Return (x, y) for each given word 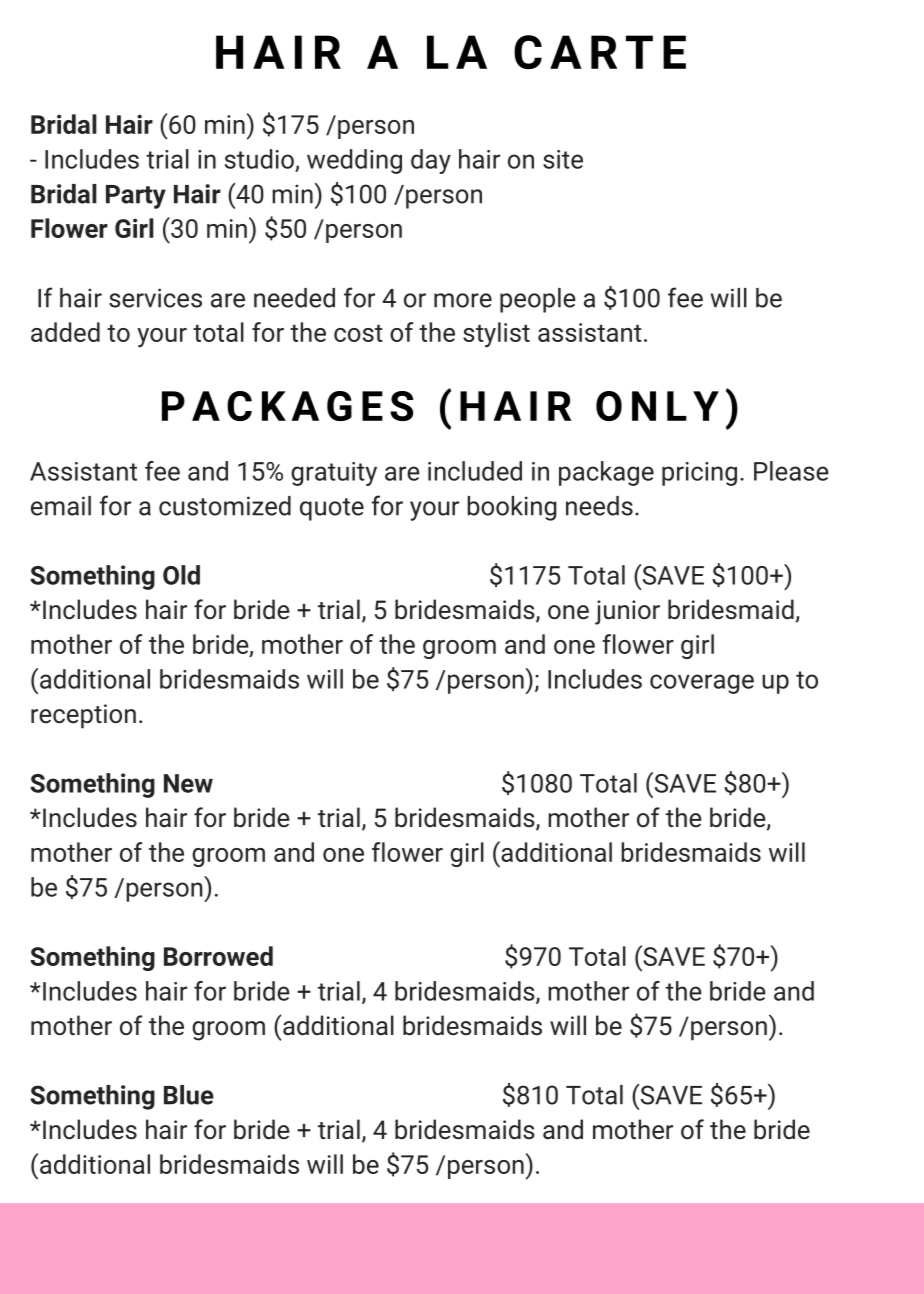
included (475, 471)
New (188, 783)
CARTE (600, 52)
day (431, 161)
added (65, 332)
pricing (699, 474)
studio (259, 159)
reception (83, 716)
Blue (189, 1095)
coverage (702, 684)
